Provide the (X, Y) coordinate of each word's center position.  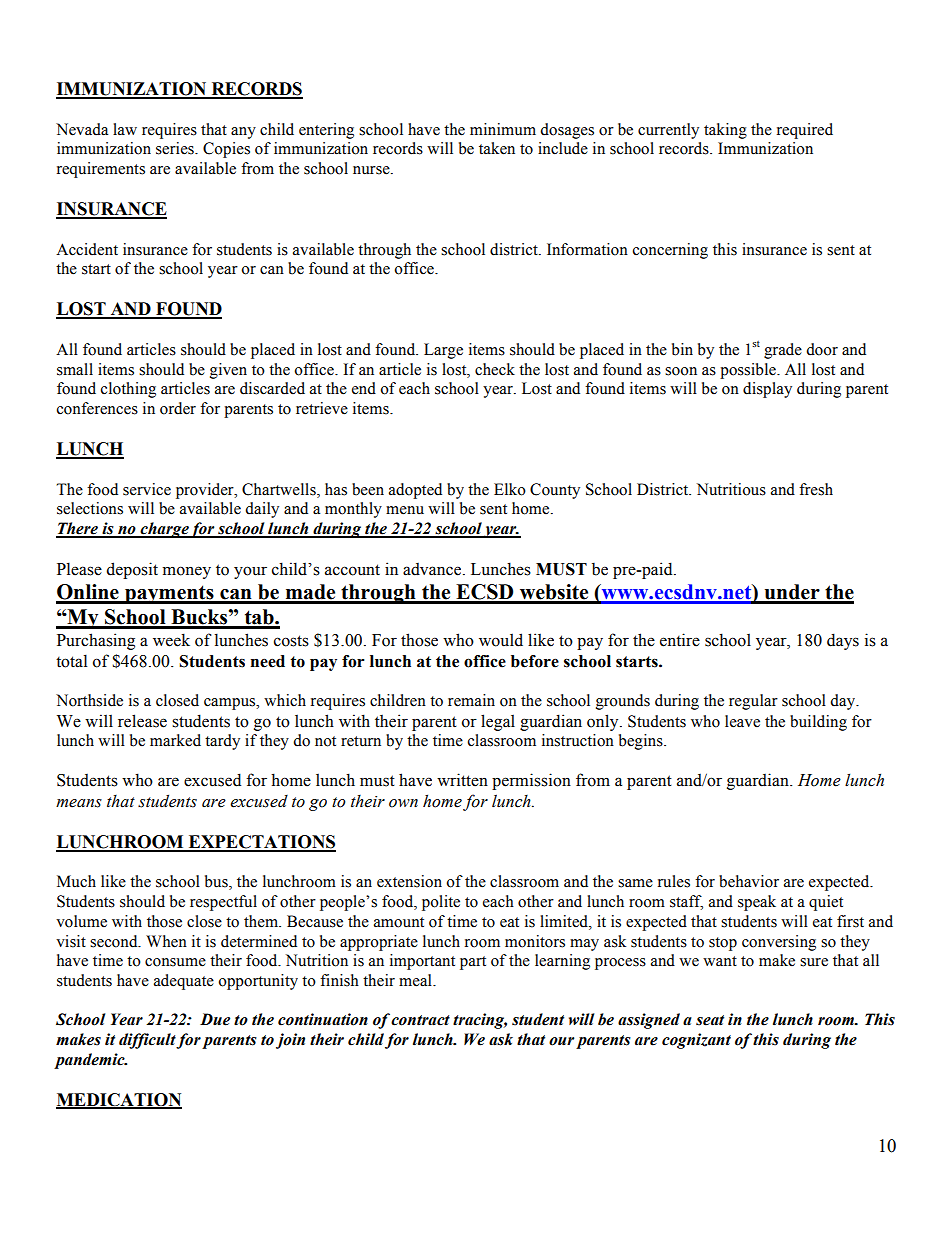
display (767, 390)
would (501, 640)
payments (169, 594)
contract (420, 1020)
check (495, 369)
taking (725, 131)
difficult (148, 1041)
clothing (128, 390)
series (176, 148)
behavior (749, 881)
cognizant (696, 1041)
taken (497, 148)
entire (680, 640)
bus (217, 882)
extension (409, 881)
